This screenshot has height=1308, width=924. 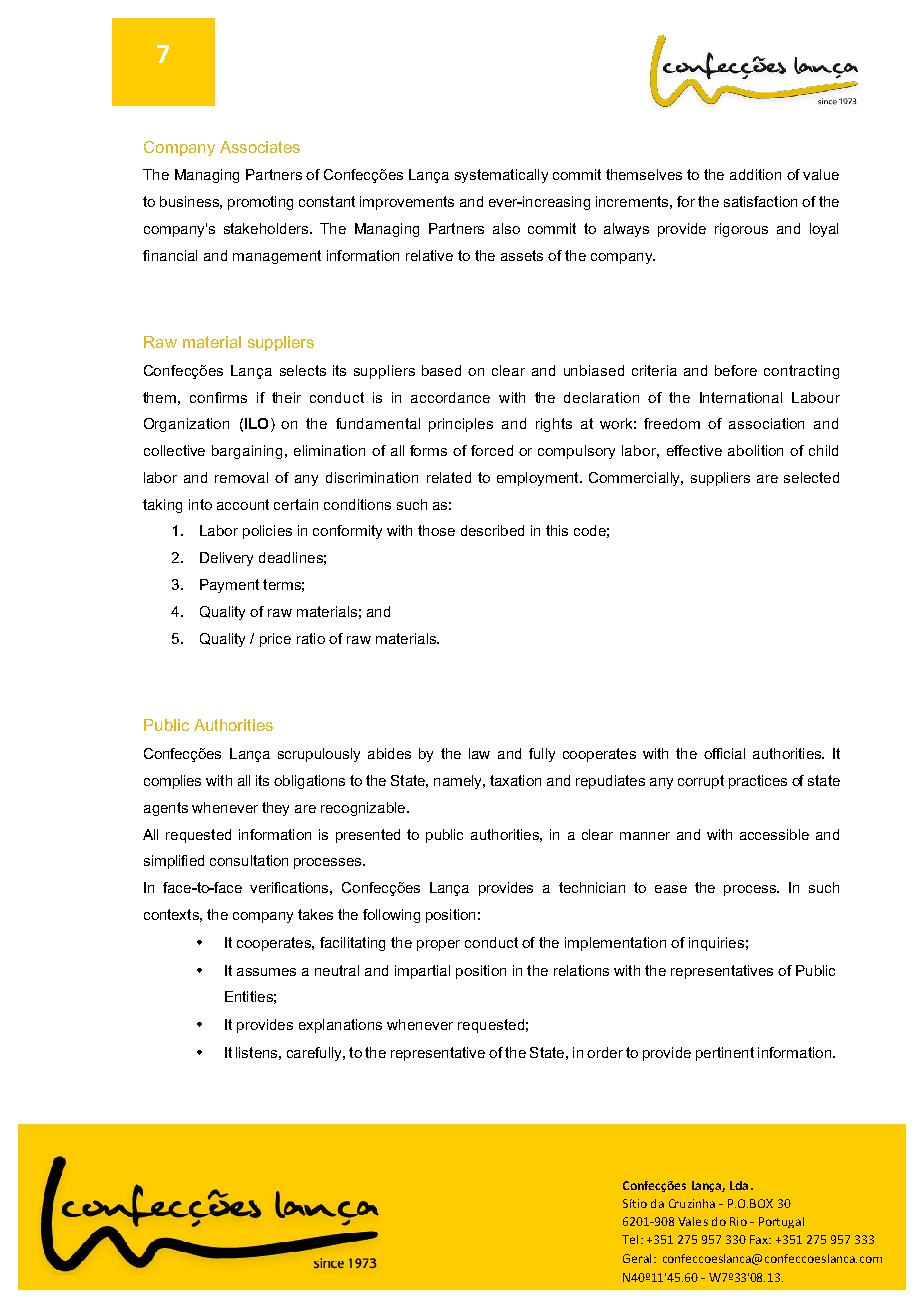 I want to click on explanations, so click(x=340, y=1026).
